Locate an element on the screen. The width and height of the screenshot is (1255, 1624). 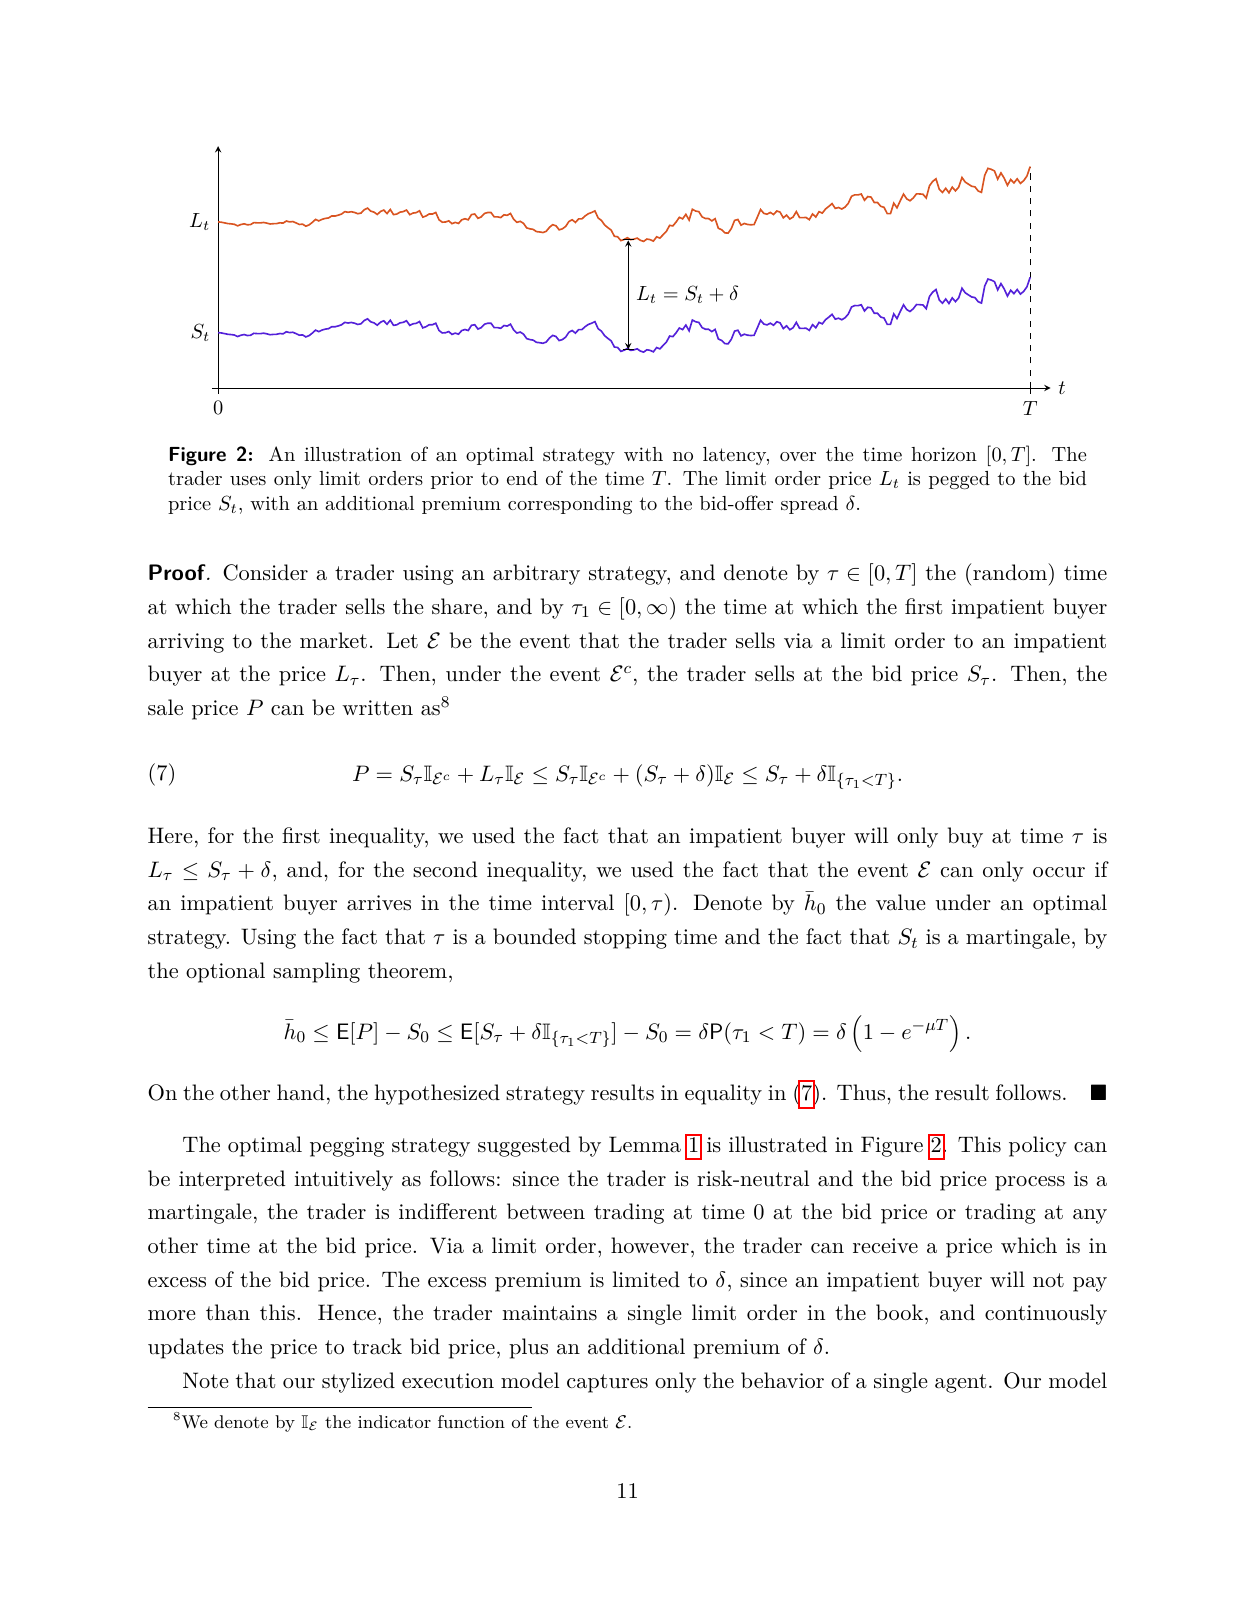
pegged is located at coordinates (959, 480).
